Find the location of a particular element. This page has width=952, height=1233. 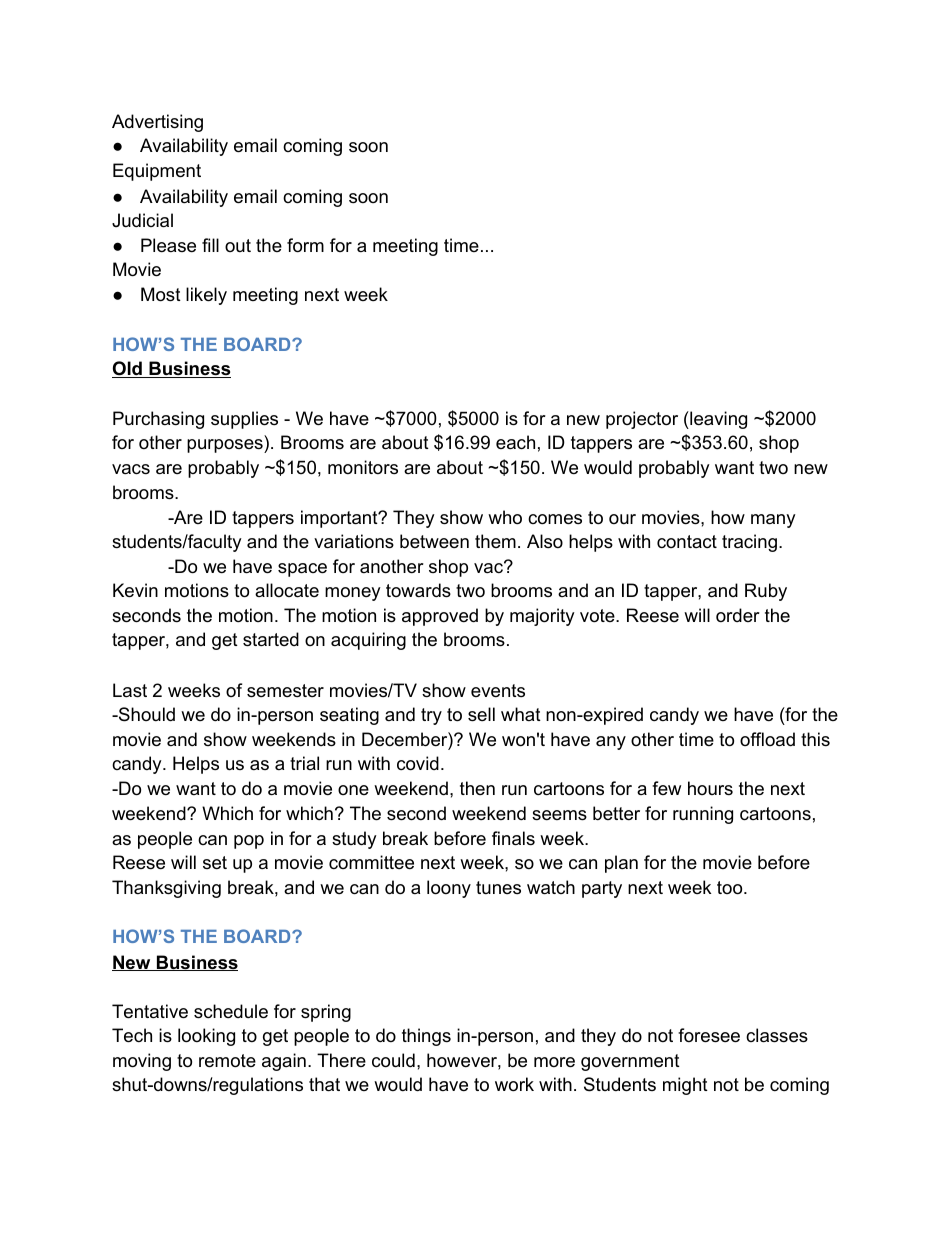

running is located at coordinates (703, 815).
